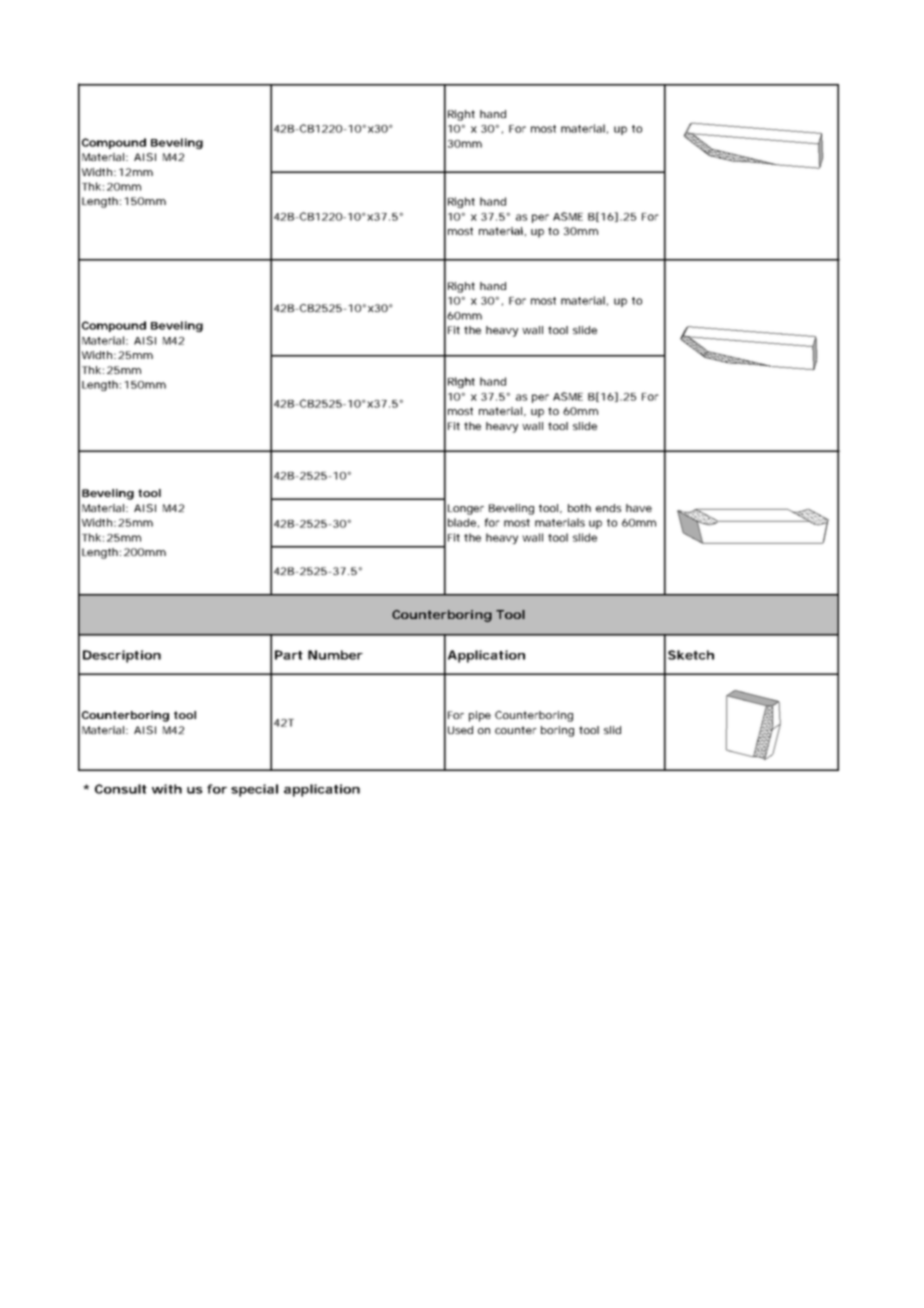 The width and height of the page is (924, 1308). What do you see at coordinates (480, 716) in the page?
I see `pipe` at bounding box center [480, 716].
